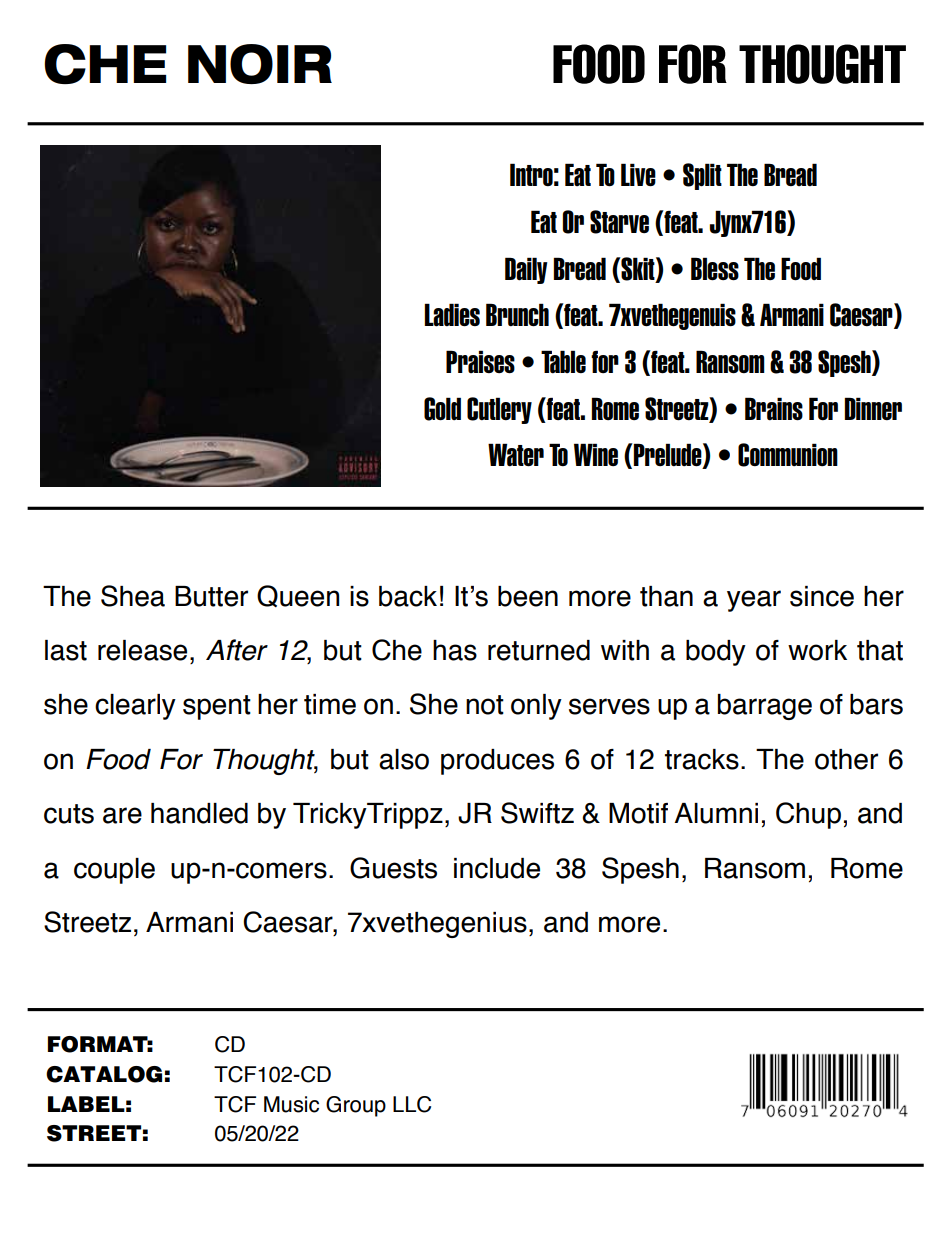 Image resolution: width=952 pixels, height=1233 pixels. I want to click on include, so click(497, 868).
